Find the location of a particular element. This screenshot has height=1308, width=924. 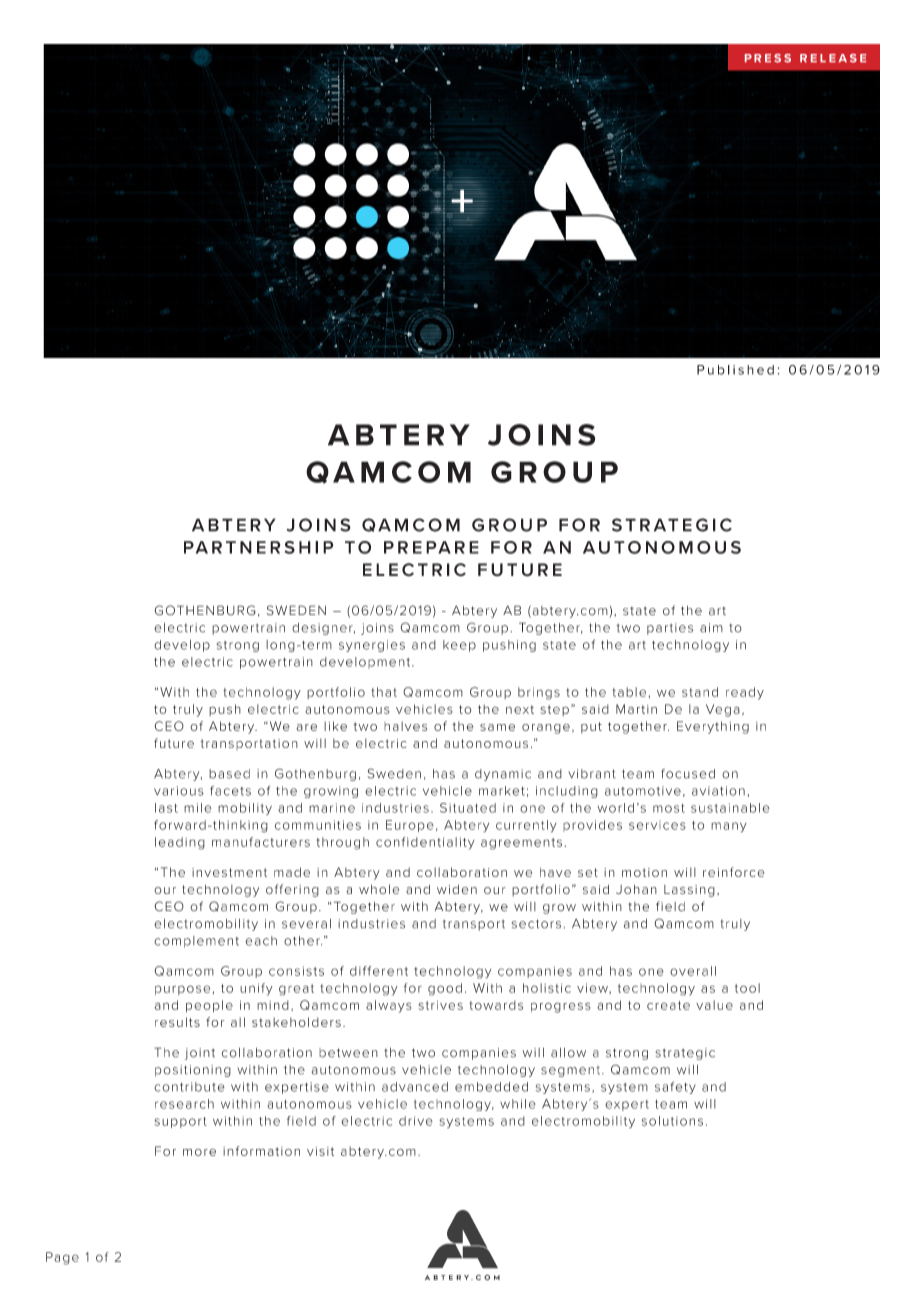

good is located at coordinates (445, 989).
